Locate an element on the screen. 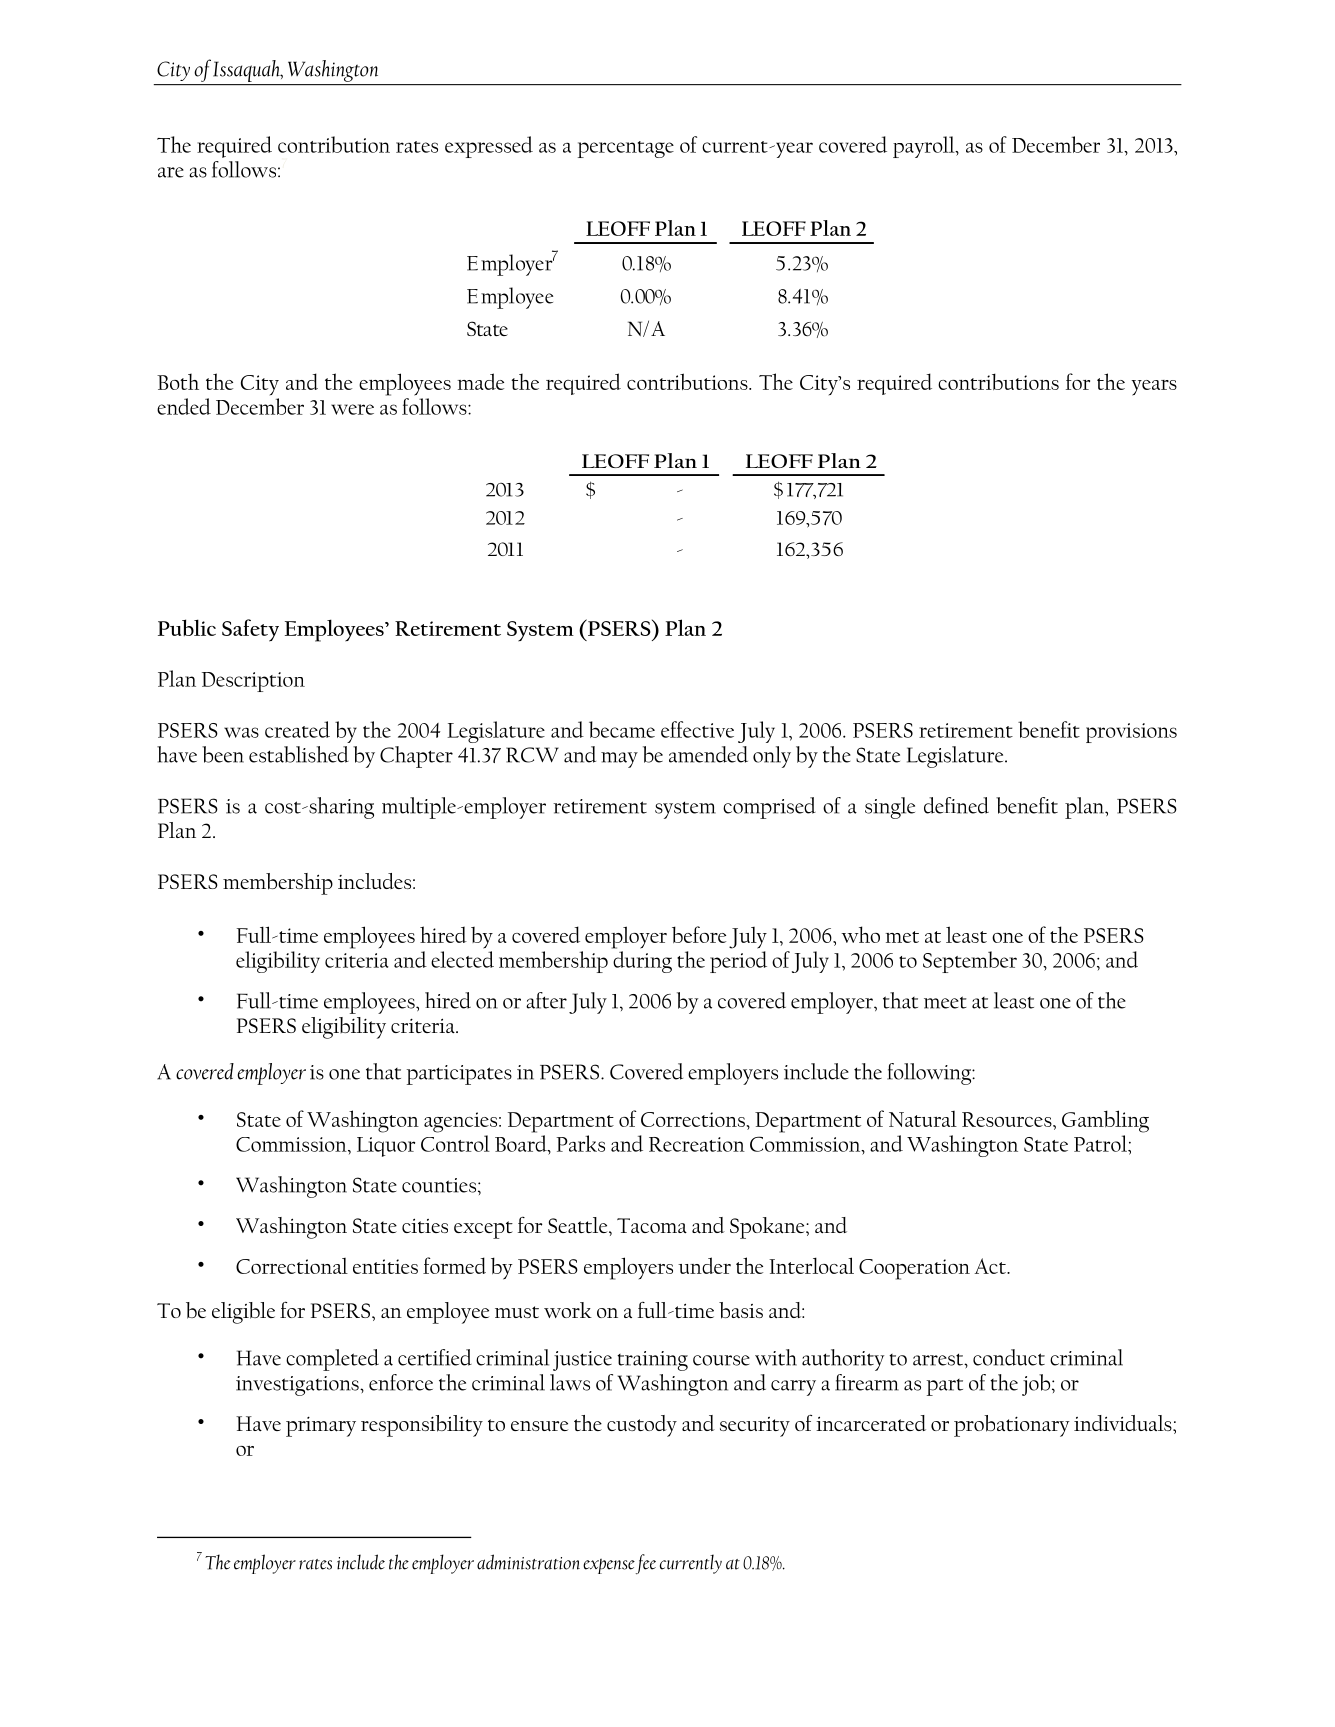  payroll is located at coordinates (925, 147).
